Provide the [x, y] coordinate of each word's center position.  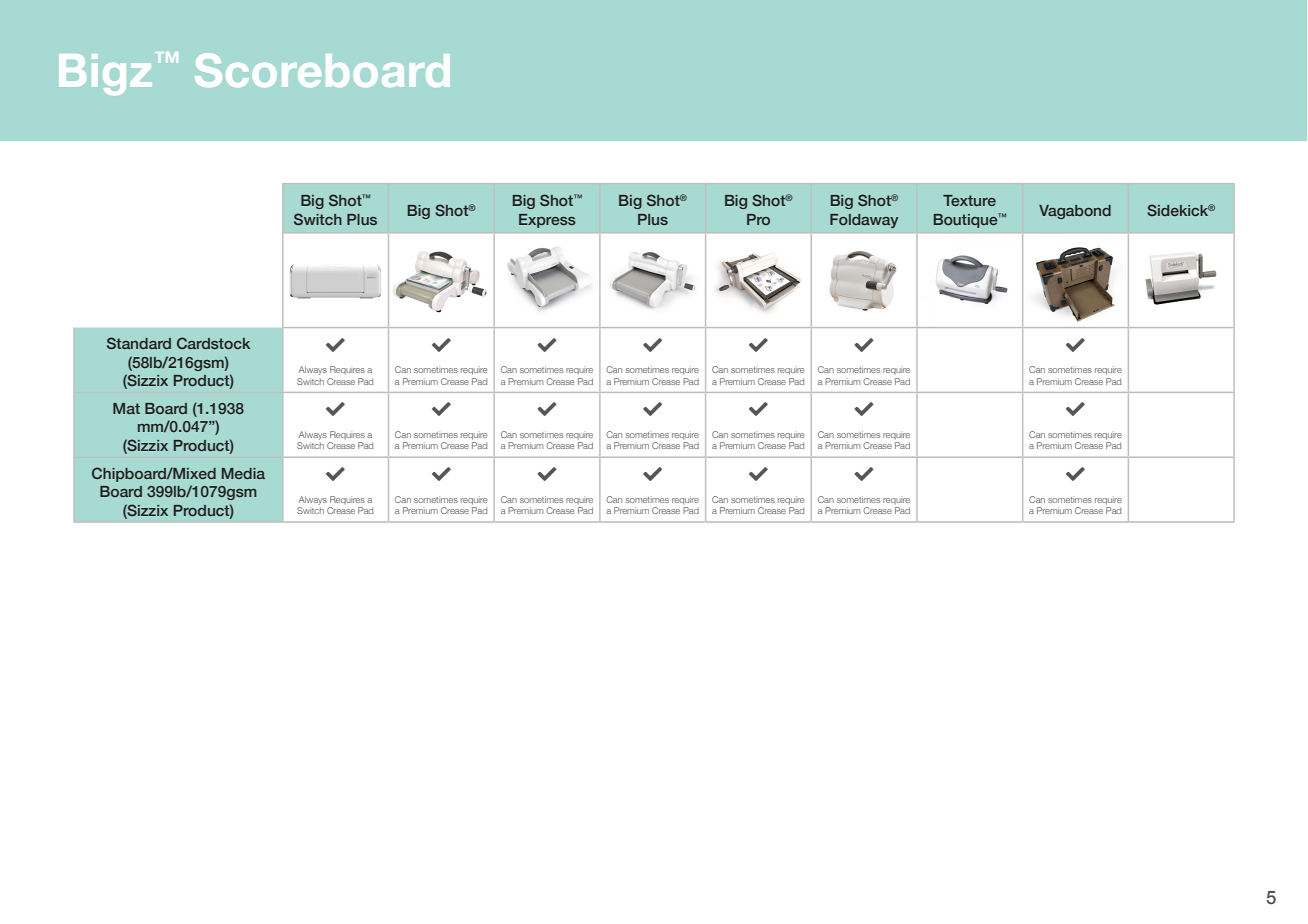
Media [243, 473]
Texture [969, 200]
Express [547, 221]
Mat [126, 408]
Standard [139, 343]
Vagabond [1075, 212]
